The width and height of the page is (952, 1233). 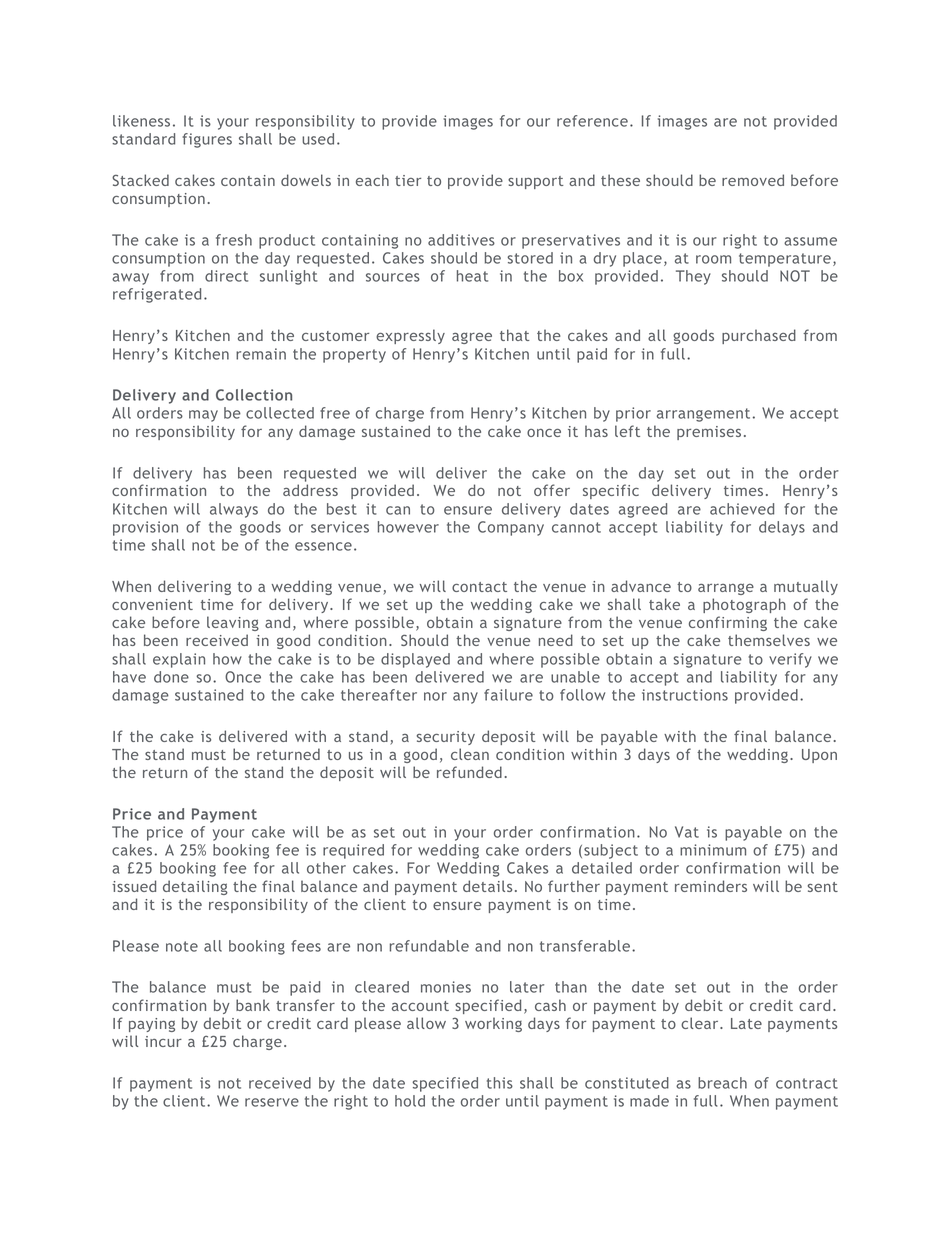 I want to click on done, so click(x=171, y=677).
